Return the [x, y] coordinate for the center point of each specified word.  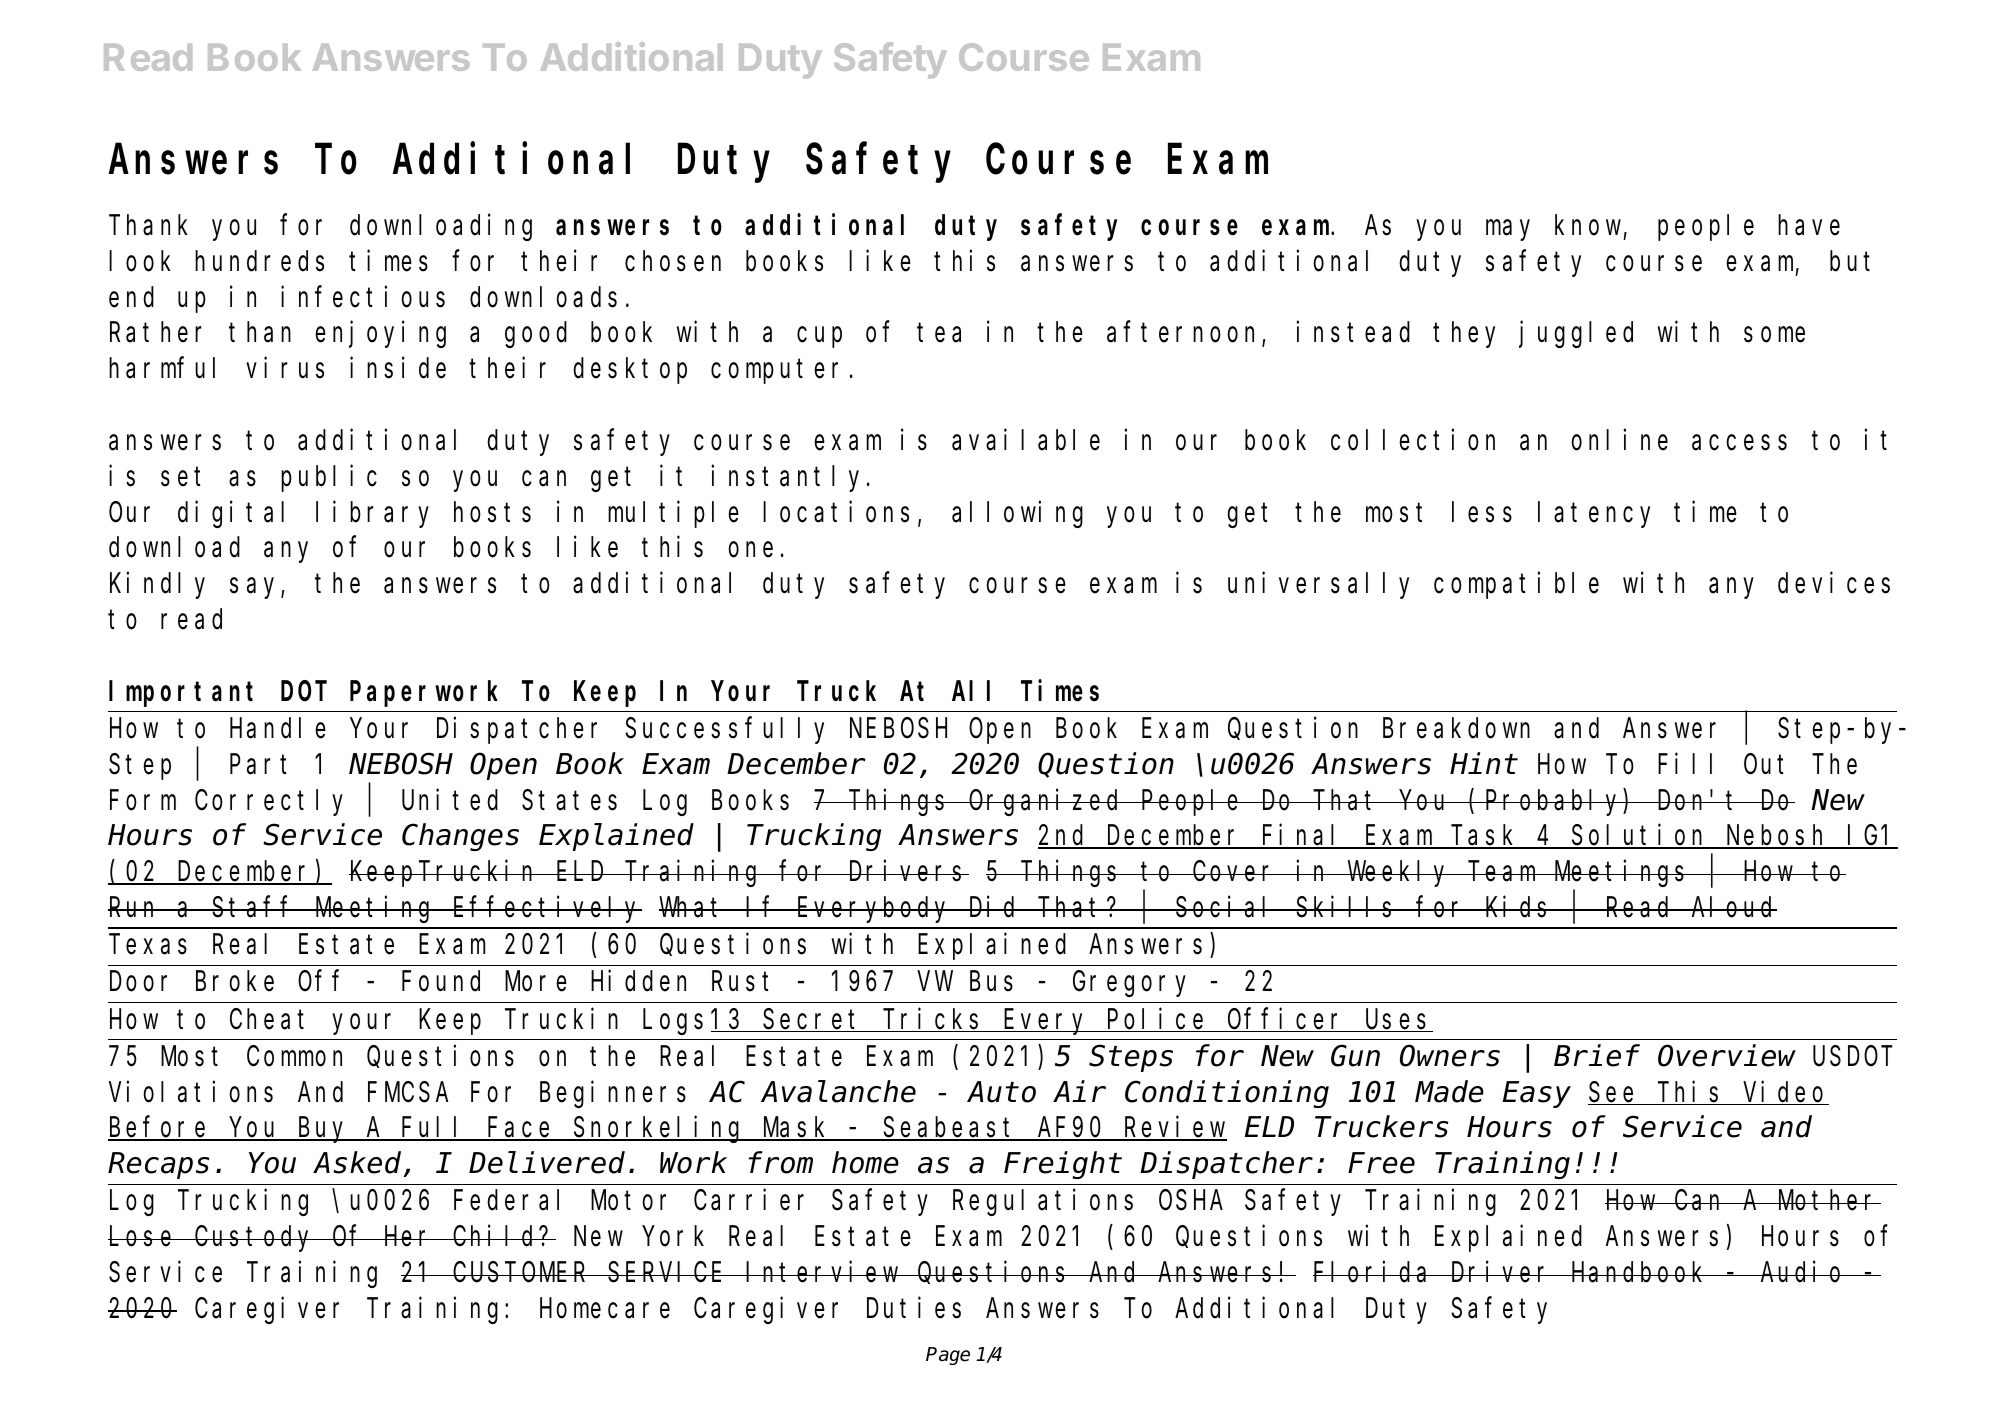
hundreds [259, 261]
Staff [254, 907]
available [1026, 440]
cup [819, 338]
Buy [324, 1131]
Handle [278, 728]
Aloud [1733, 907]
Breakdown [1456, 728]
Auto [1001, 1093]
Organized [1046, 802]
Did [994, 907]
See [1614, 1094]
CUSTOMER [521, 1273]
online [1619, 440]
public [329, 478]
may [1508, 230]
